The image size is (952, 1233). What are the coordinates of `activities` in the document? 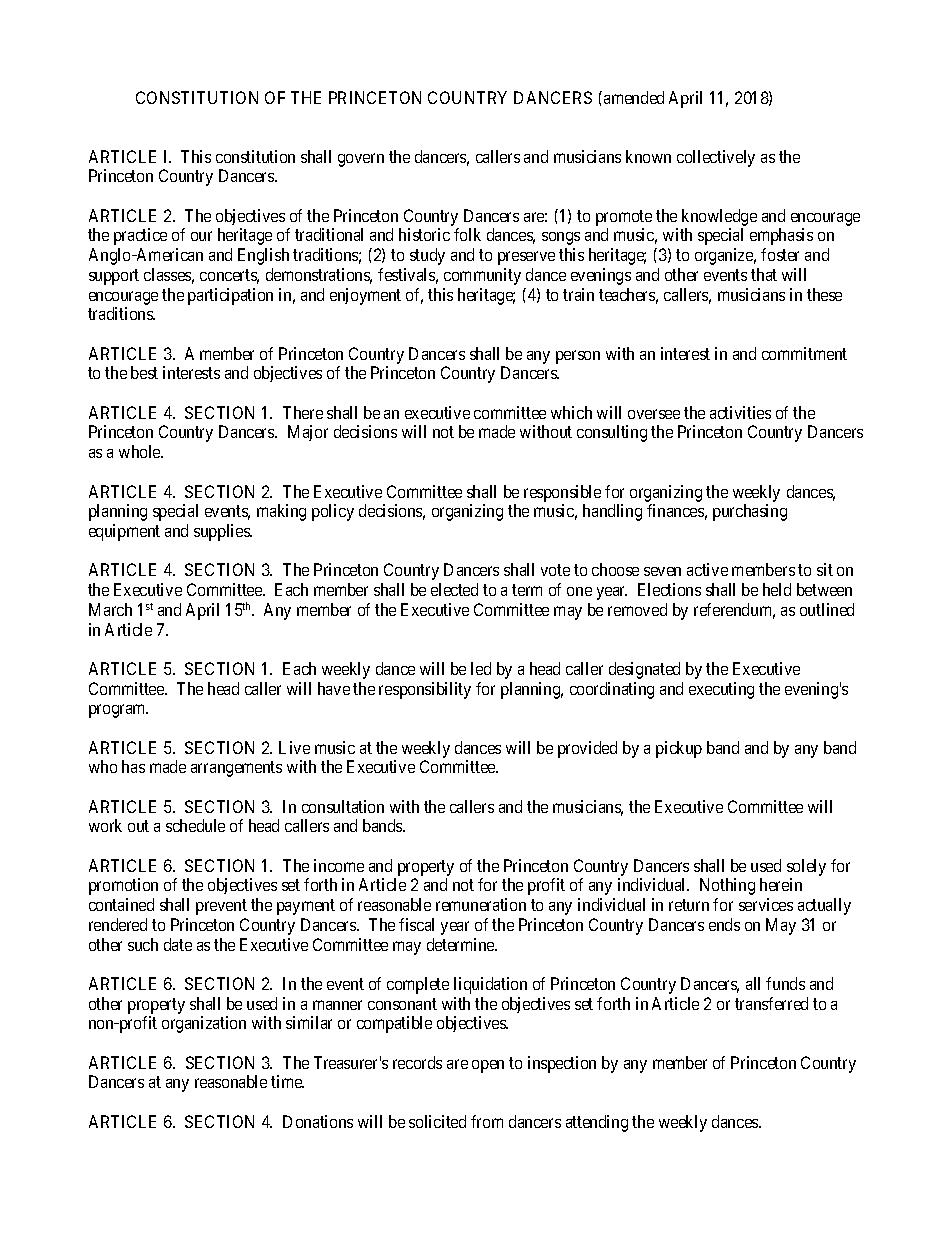 It's located at (740, 412).
